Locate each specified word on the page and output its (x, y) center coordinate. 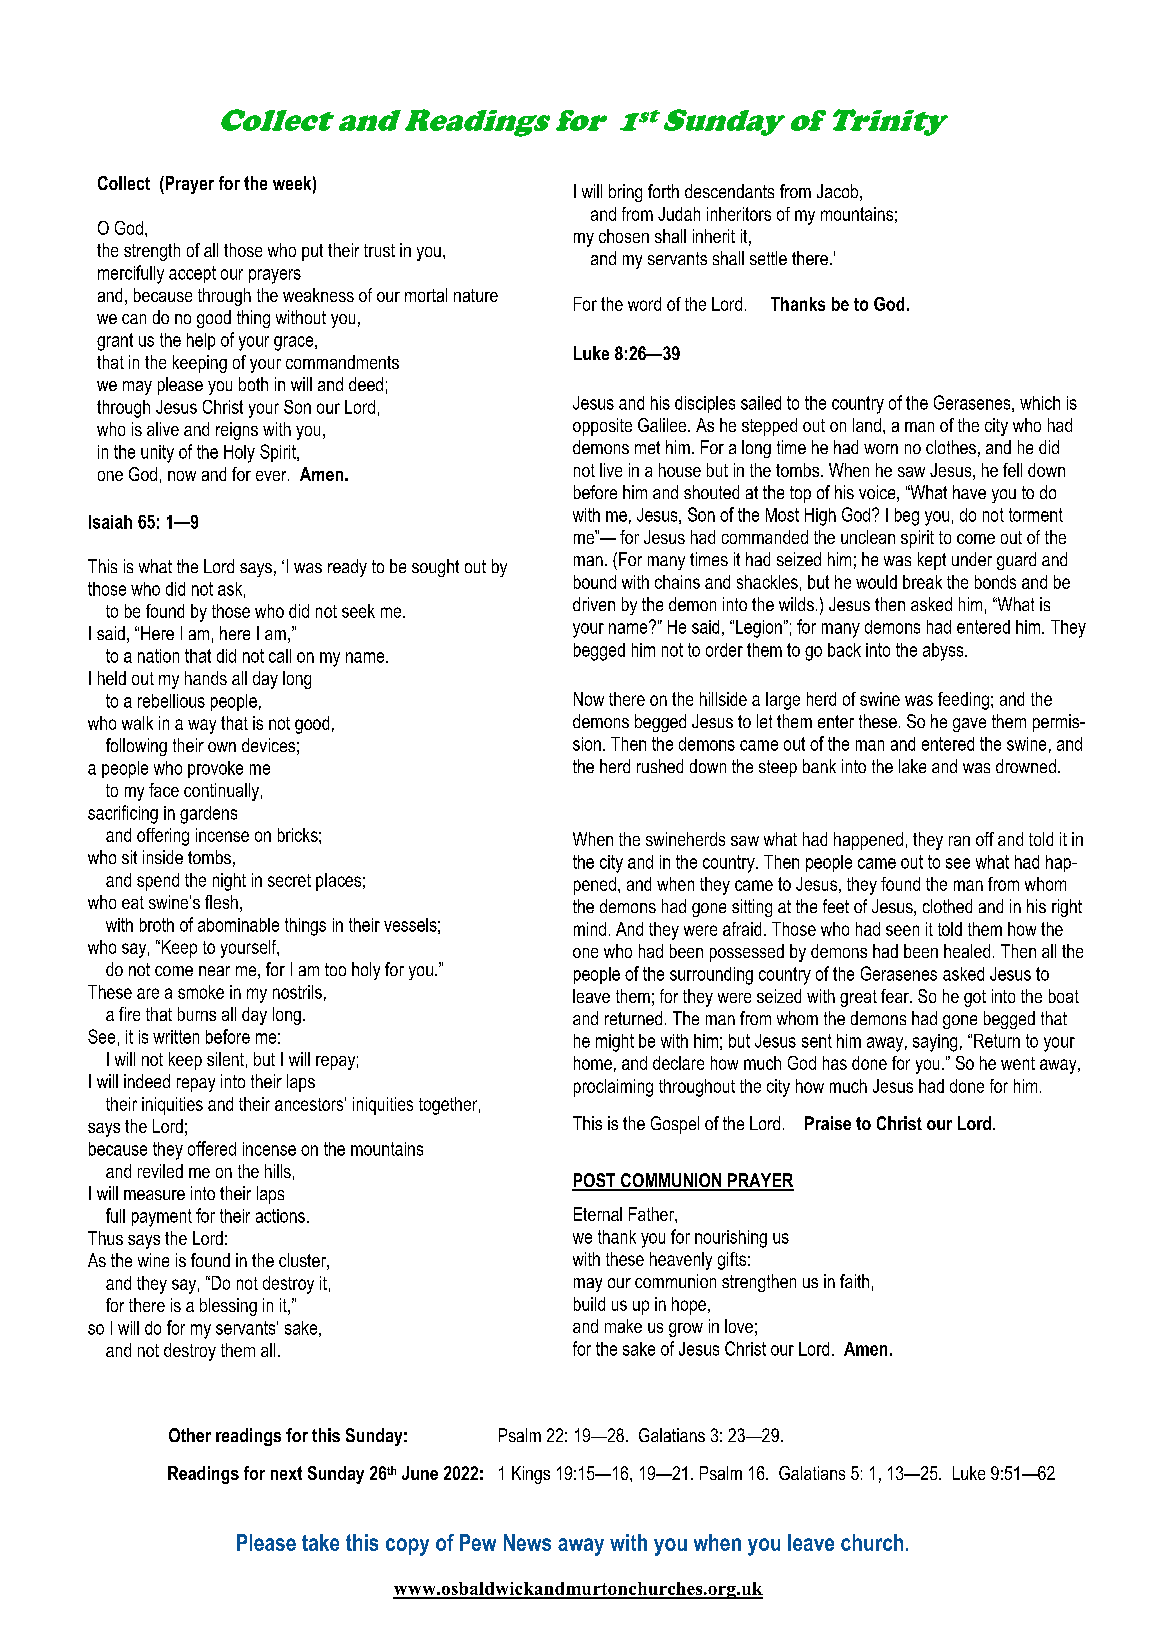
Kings (531, 1475)
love (739, 1326)
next (286, 1473)
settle (768, 258)
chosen (624, 236)
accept (192, 274)
